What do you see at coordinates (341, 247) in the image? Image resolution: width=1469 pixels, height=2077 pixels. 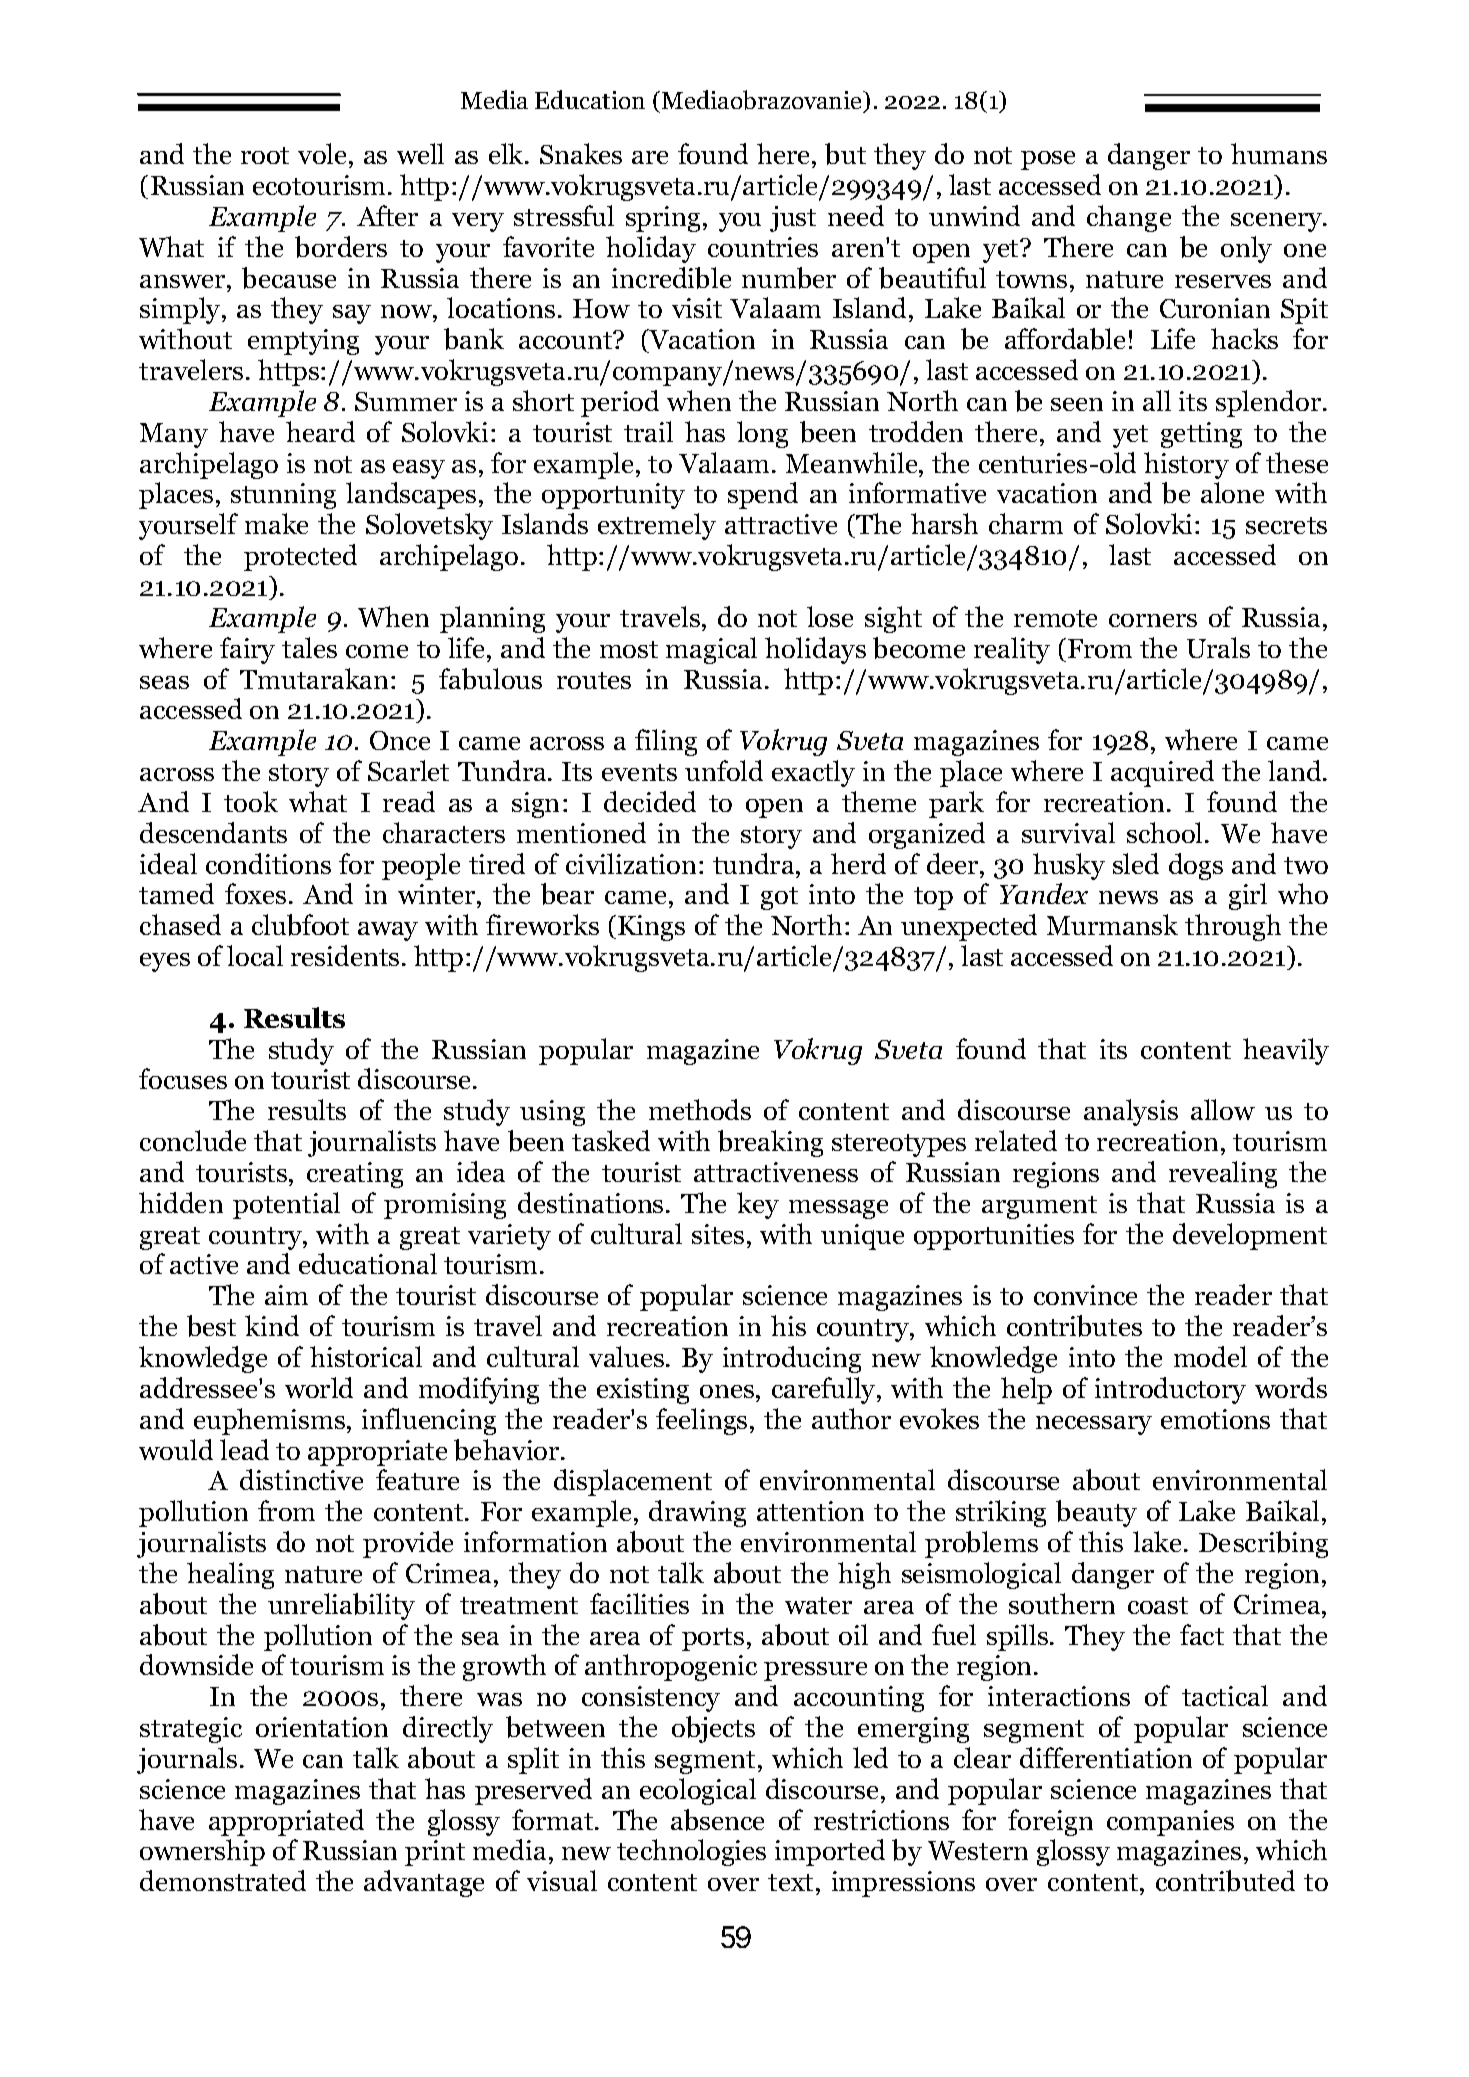 I see `borders` at bounding box center [341, 247].
